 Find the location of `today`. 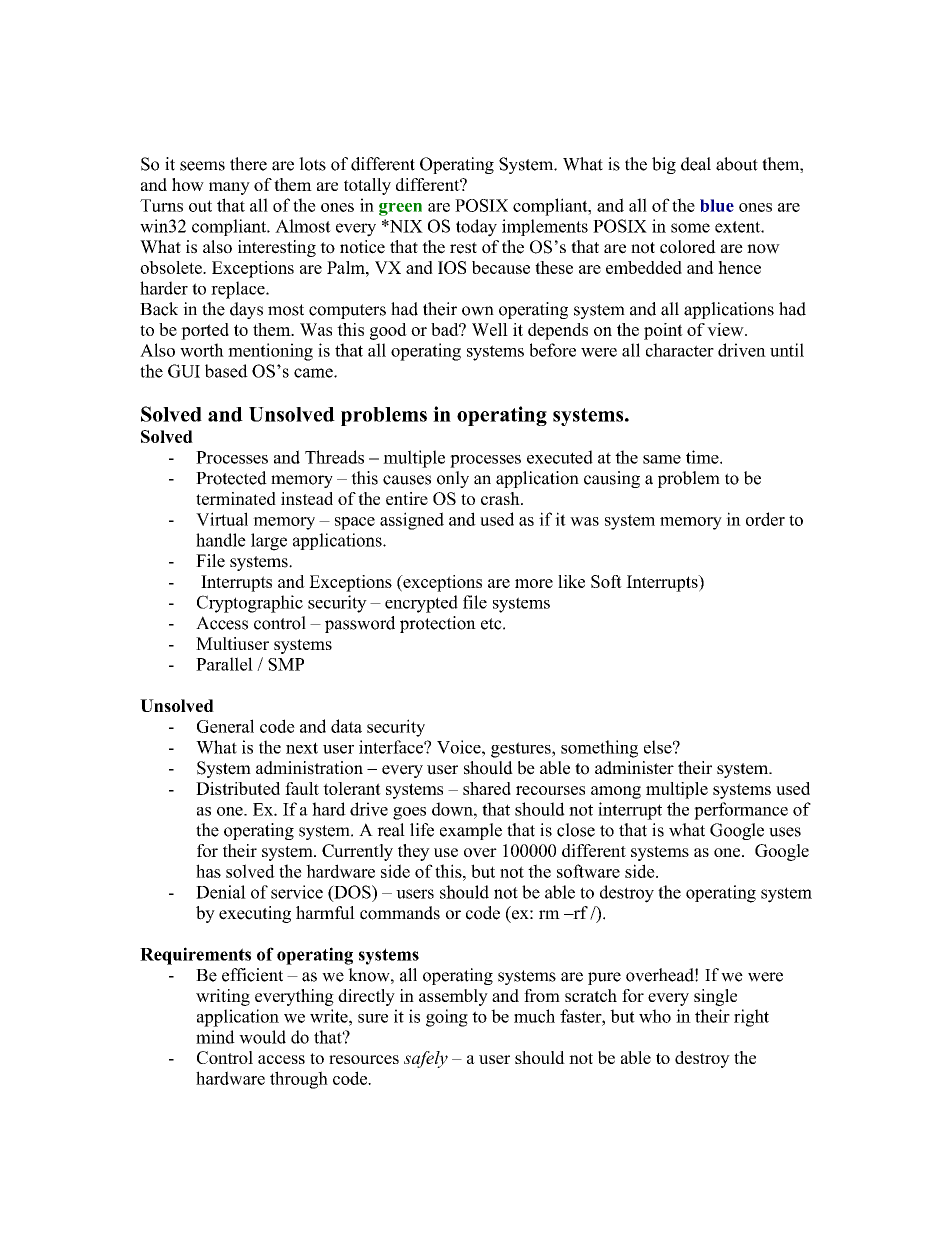

today is located at coordinates (476, 228).
